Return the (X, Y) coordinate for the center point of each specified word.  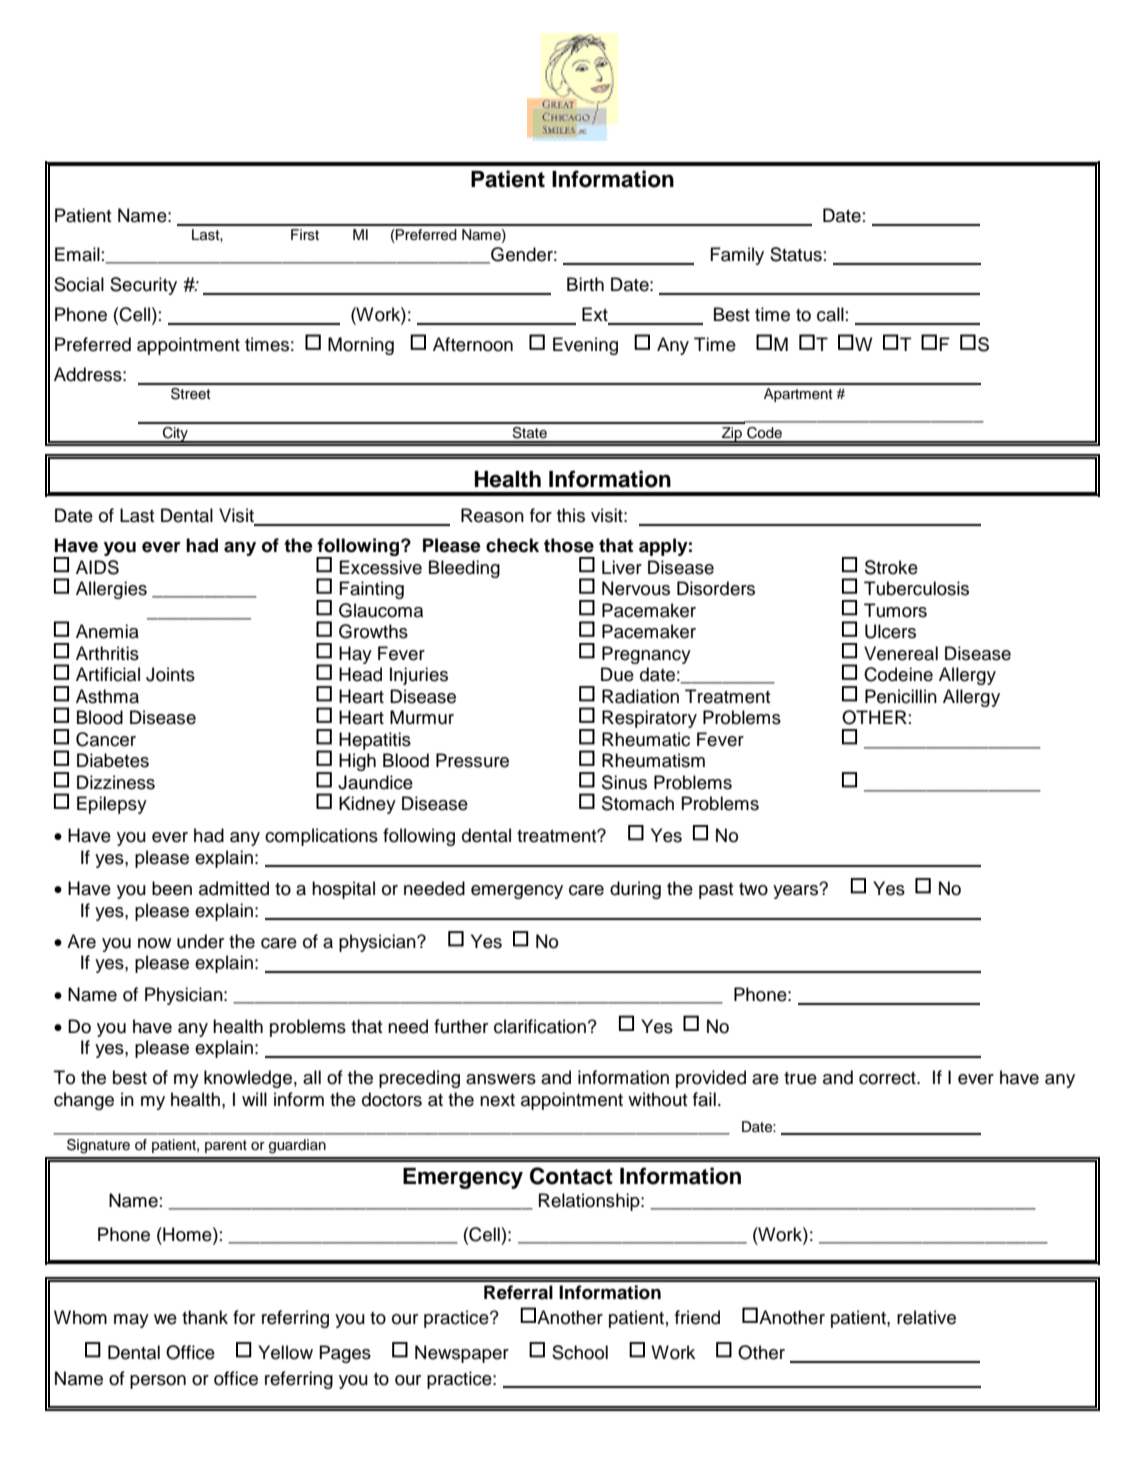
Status (796, 254)
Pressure (472, 760)
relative (926, 1317)
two (753, 889)
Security (143, 286)
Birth (585, 284)
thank (205, 1317)
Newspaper (462, 1354)
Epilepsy (112, 805)
